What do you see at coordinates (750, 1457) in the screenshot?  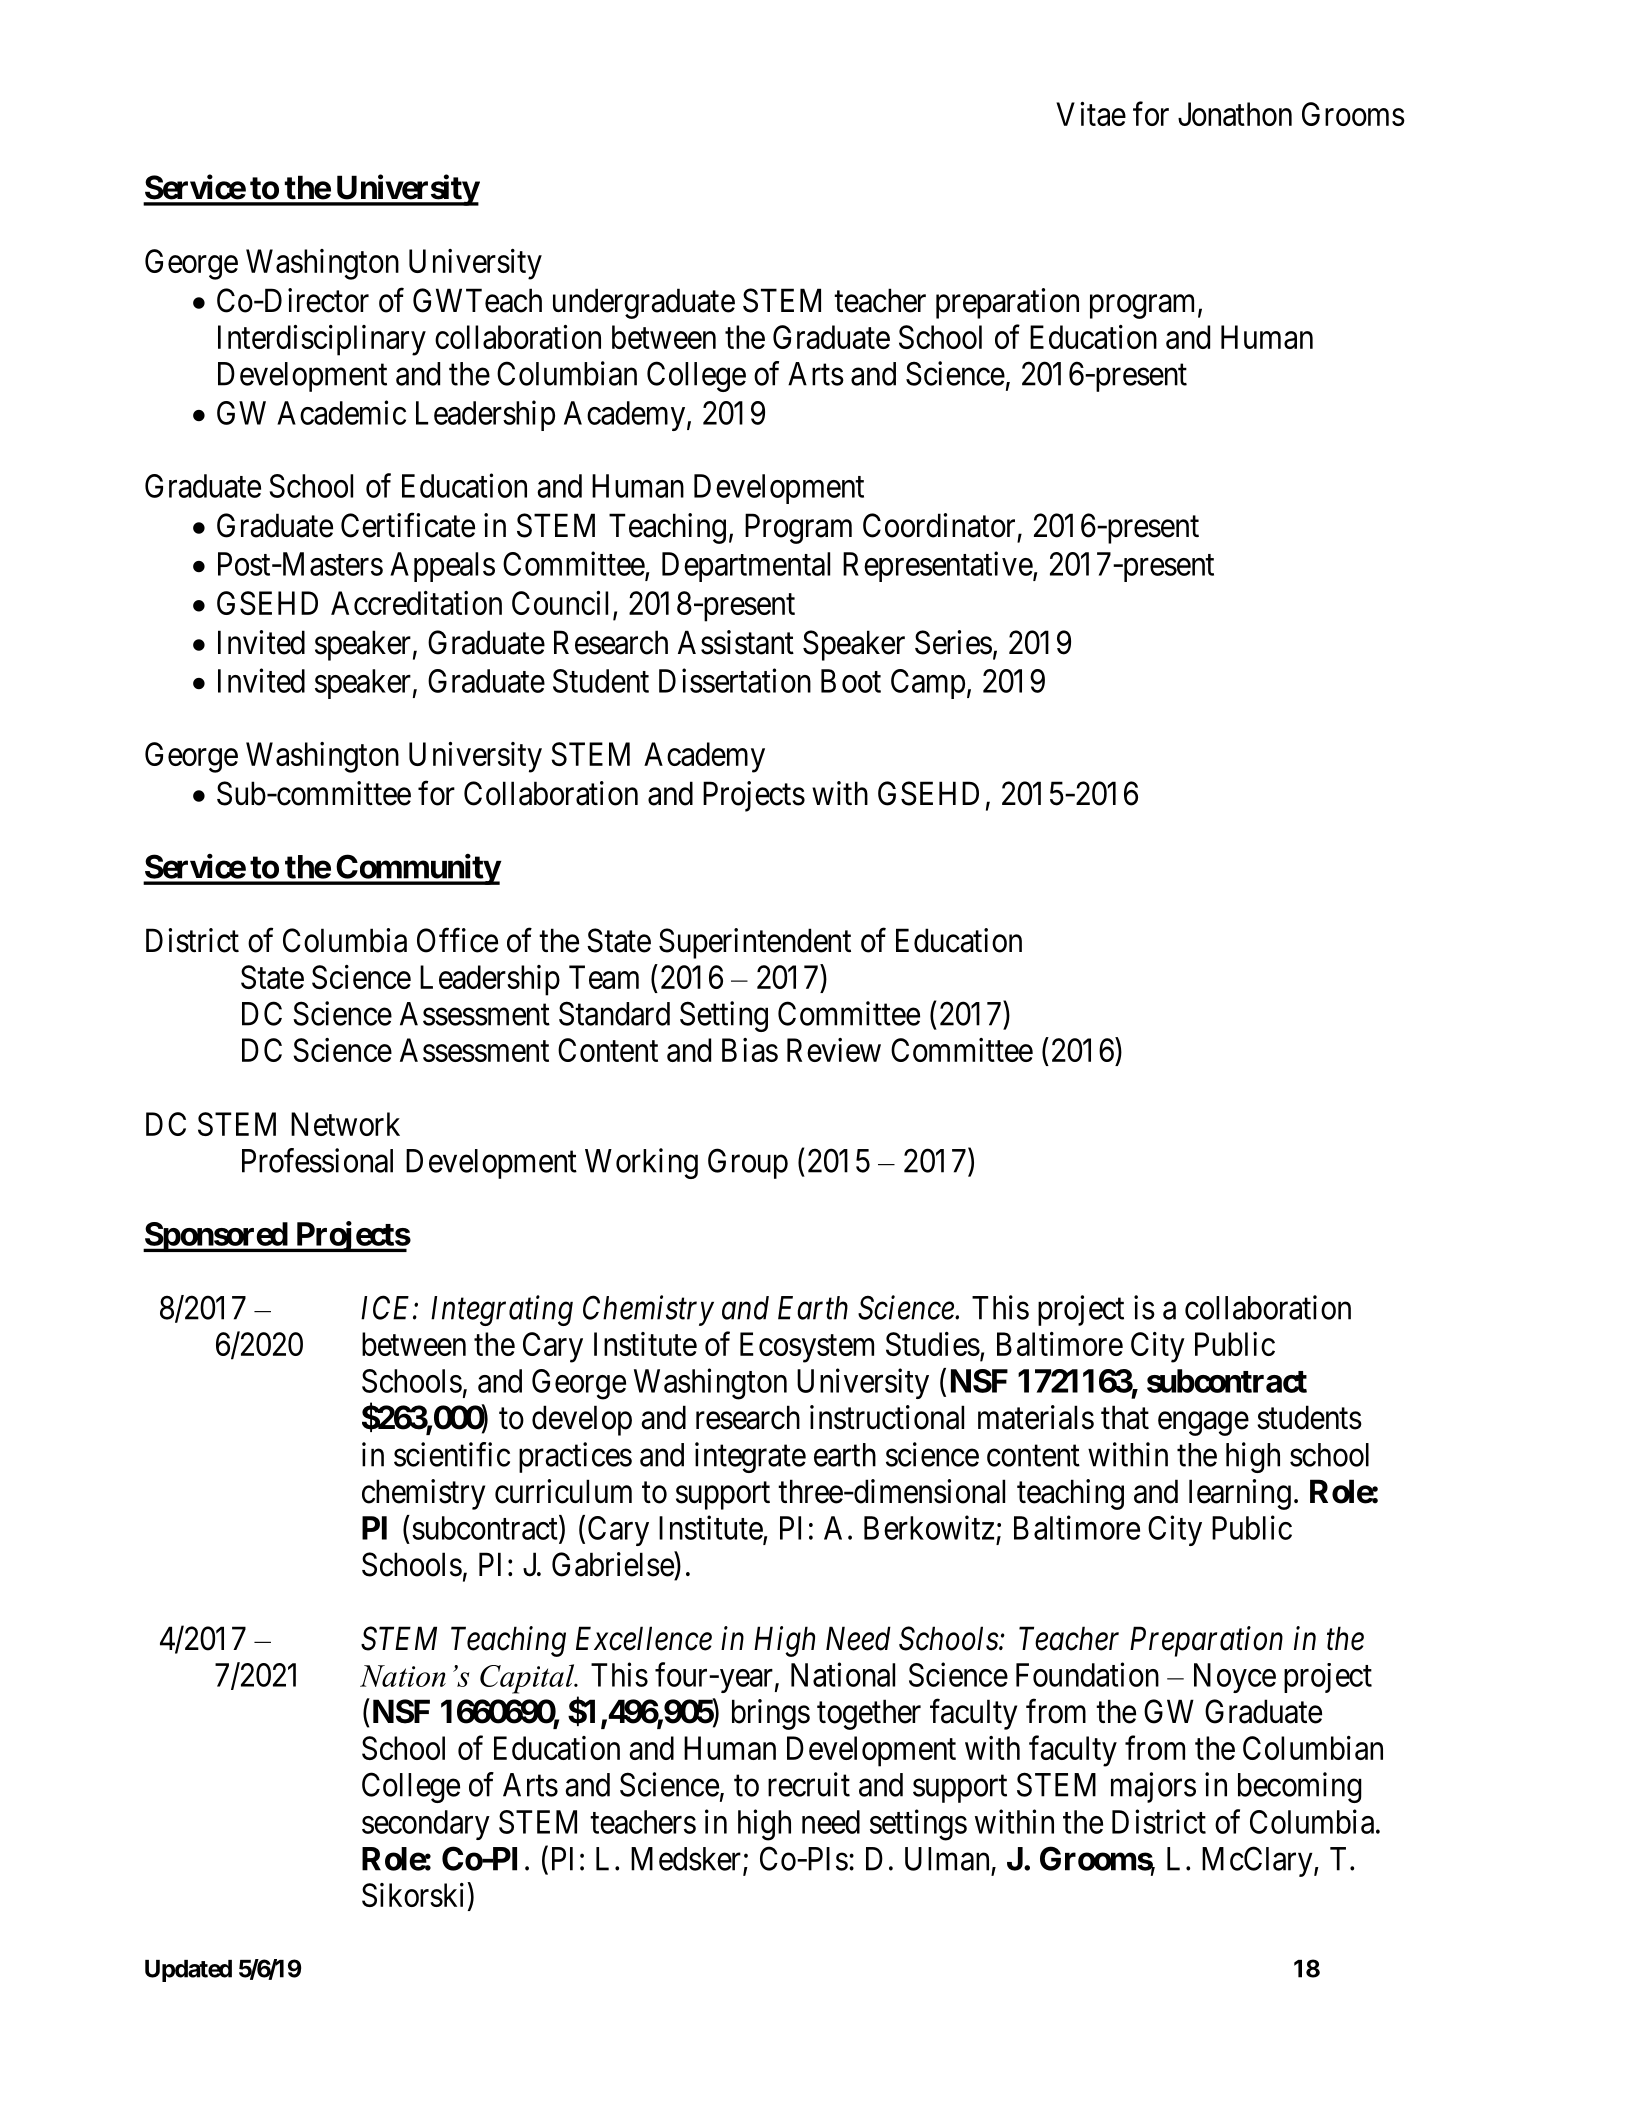 I see `integrate` at bounding box center [750, 1457].
